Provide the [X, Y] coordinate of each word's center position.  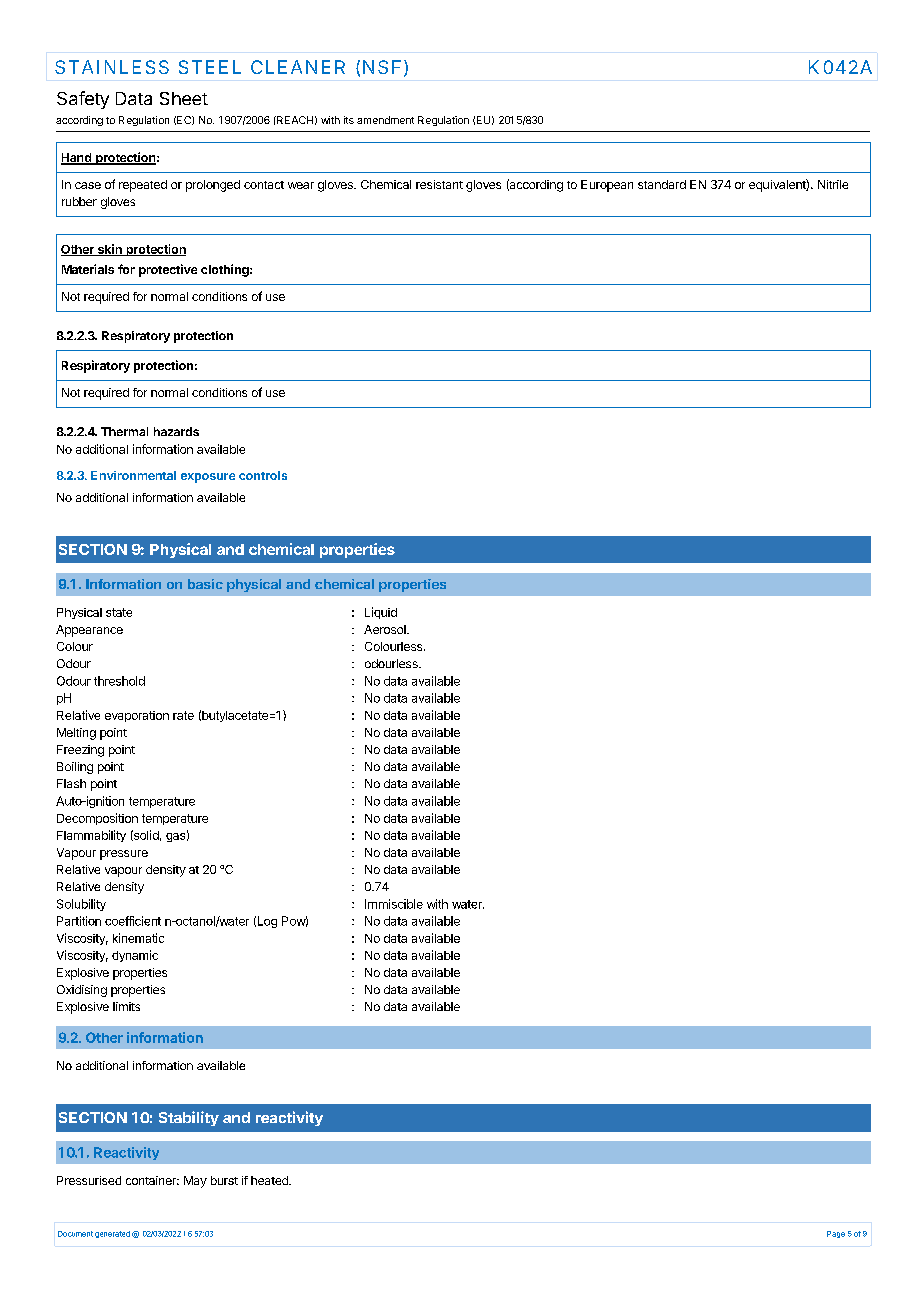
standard [662, 184]
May [195, 1182]
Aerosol [386, 629]
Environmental [133, 475]
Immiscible [394, 904]
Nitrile [833, 184]
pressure [124, 855]
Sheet [184, 98]
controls [263, 475]
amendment [385, 120]
